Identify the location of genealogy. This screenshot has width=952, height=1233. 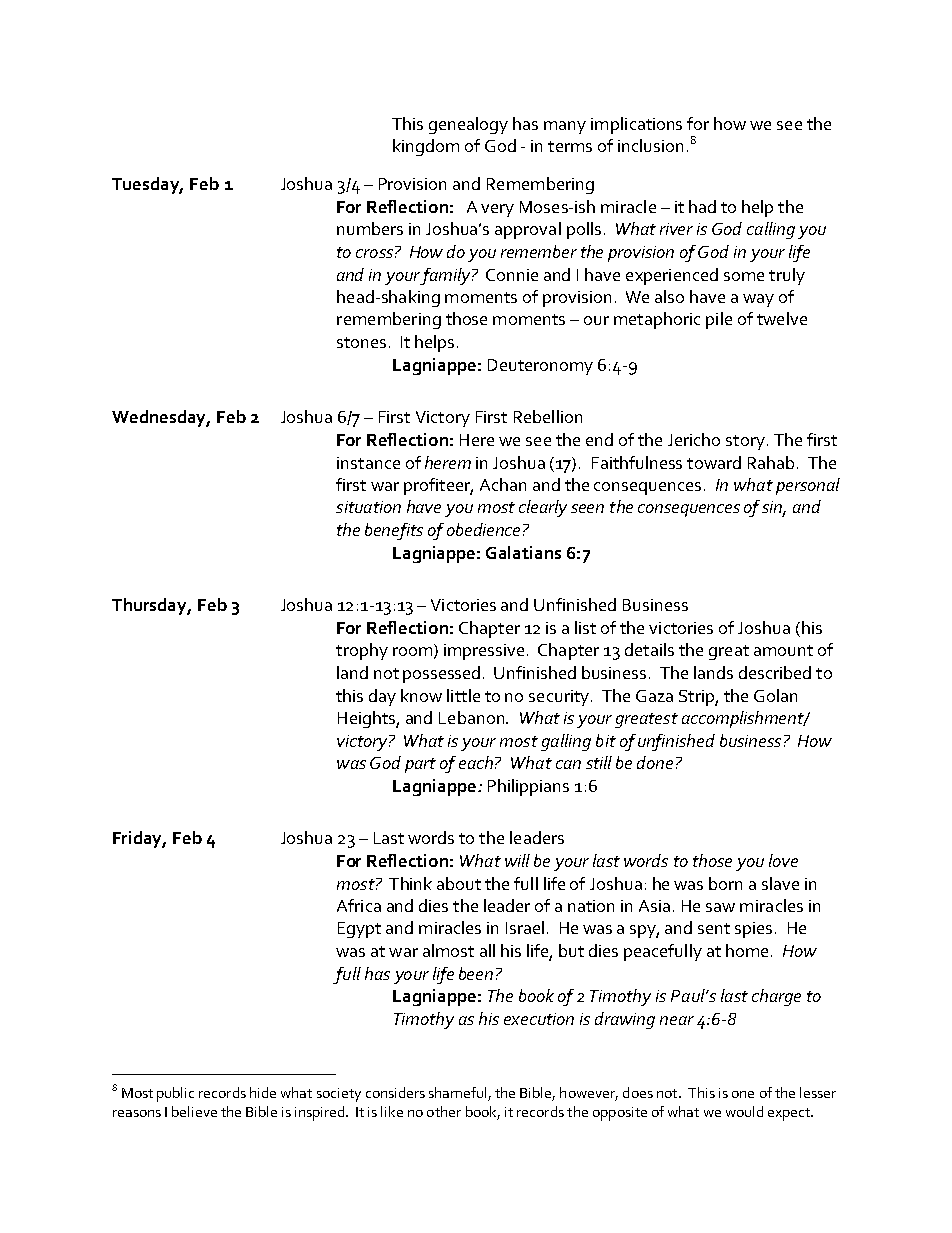
(468, 125).
